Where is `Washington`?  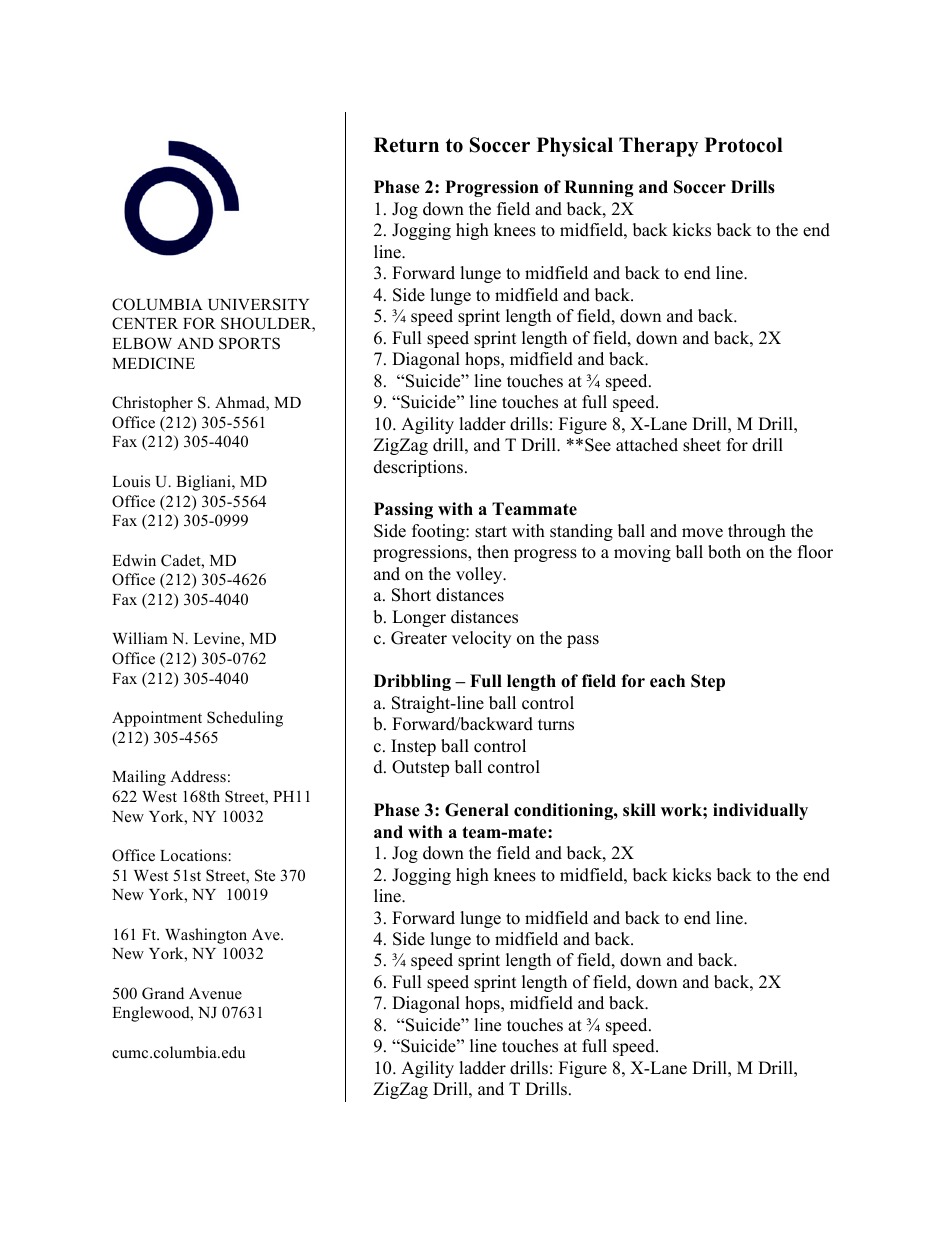 Washington is located at coordinates (206, 936).
